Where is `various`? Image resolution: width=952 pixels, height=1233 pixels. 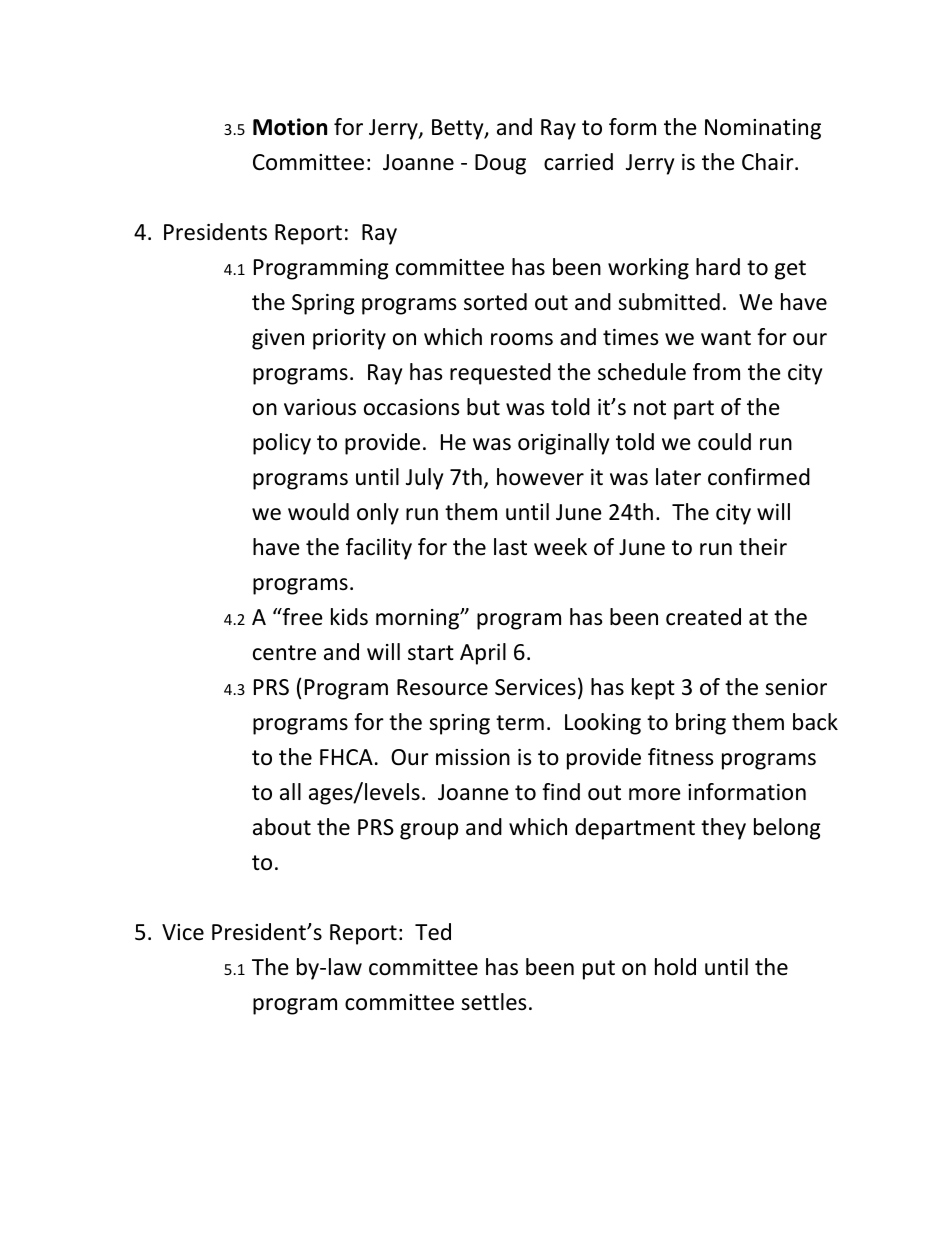
various is located at coordinates (320, 407).
